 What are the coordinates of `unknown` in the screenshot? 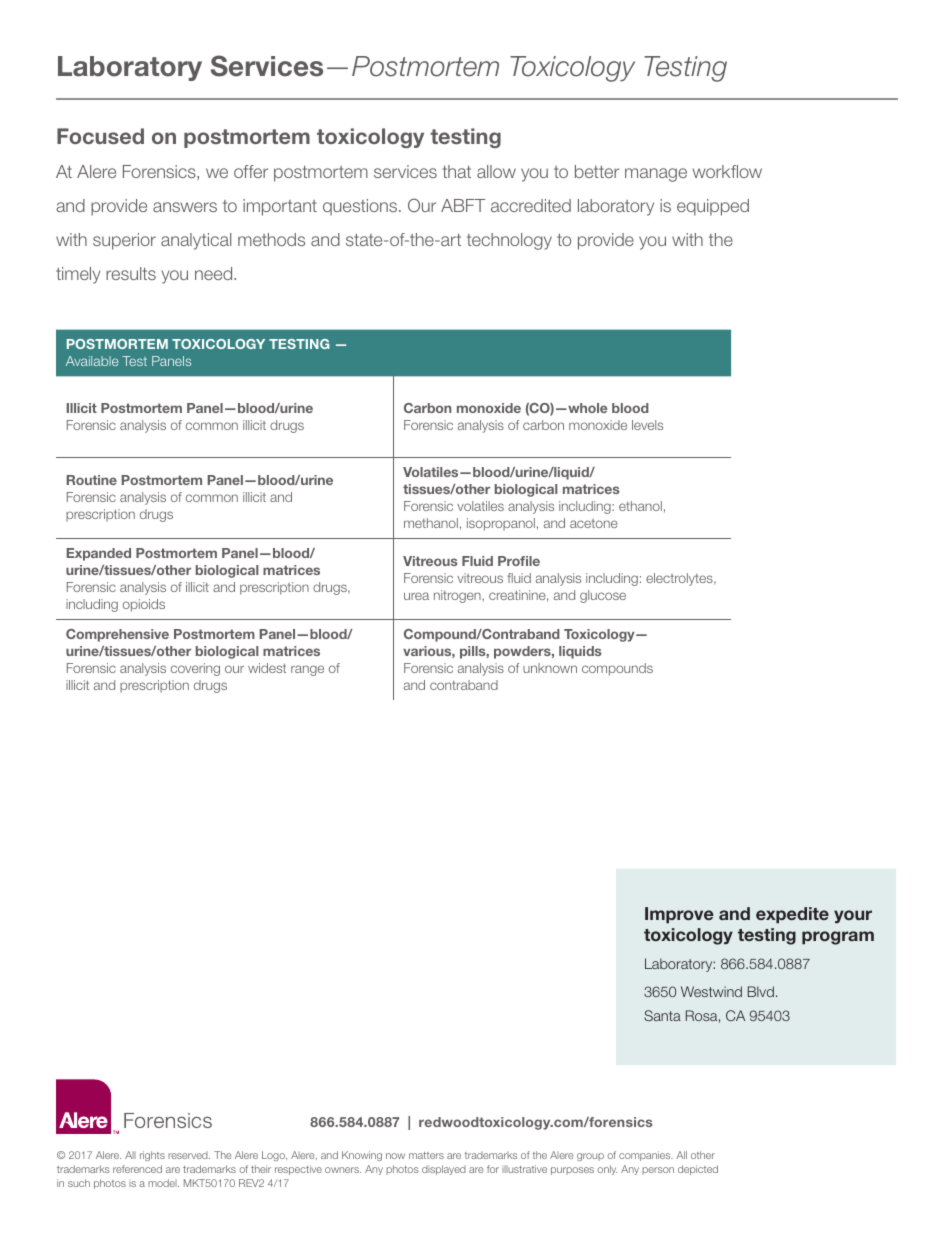 It's located at (550, 668).
